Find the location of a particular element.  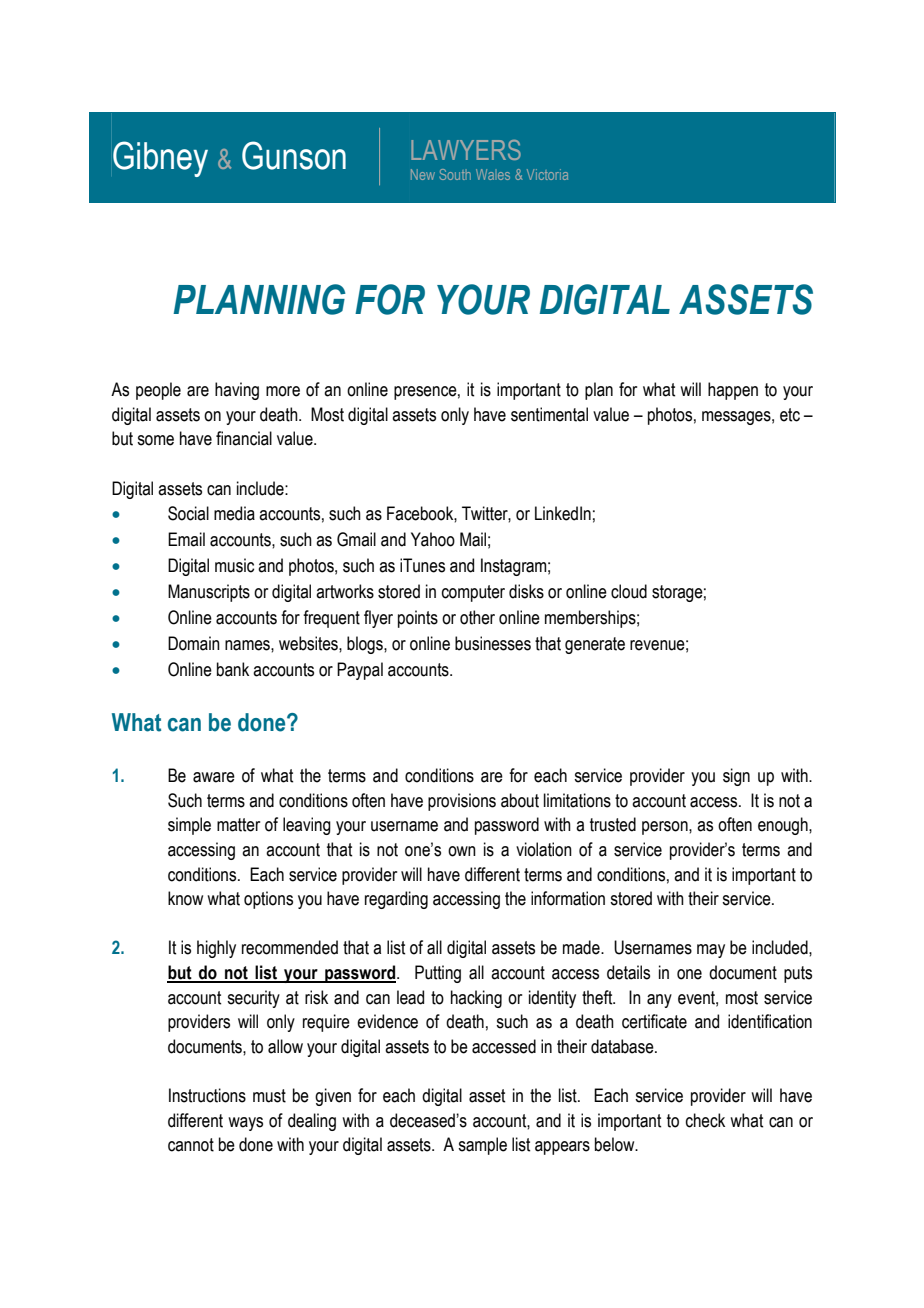

Gibney is located at coordinates (160, 159).
